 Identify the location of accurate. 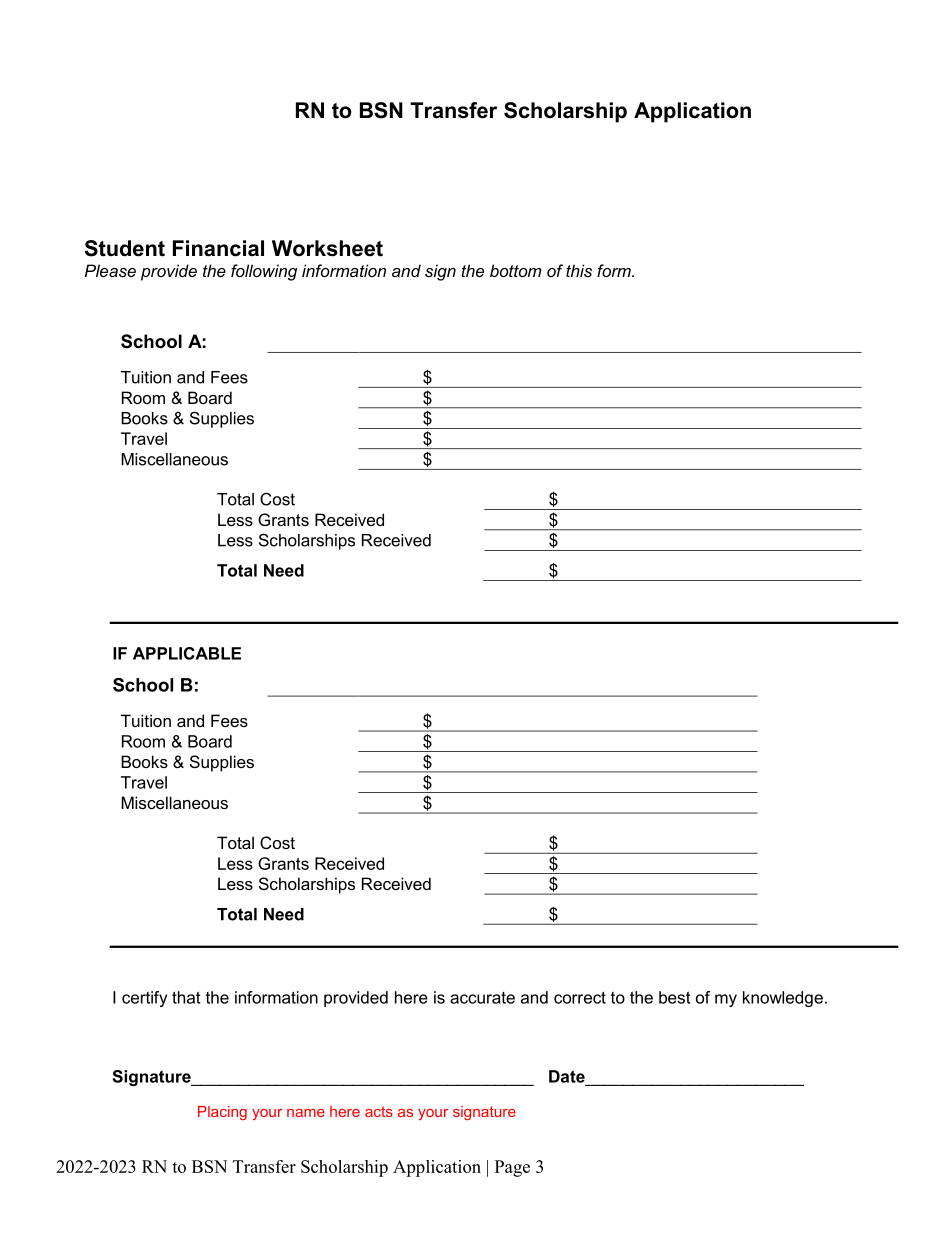
(482, 998).
